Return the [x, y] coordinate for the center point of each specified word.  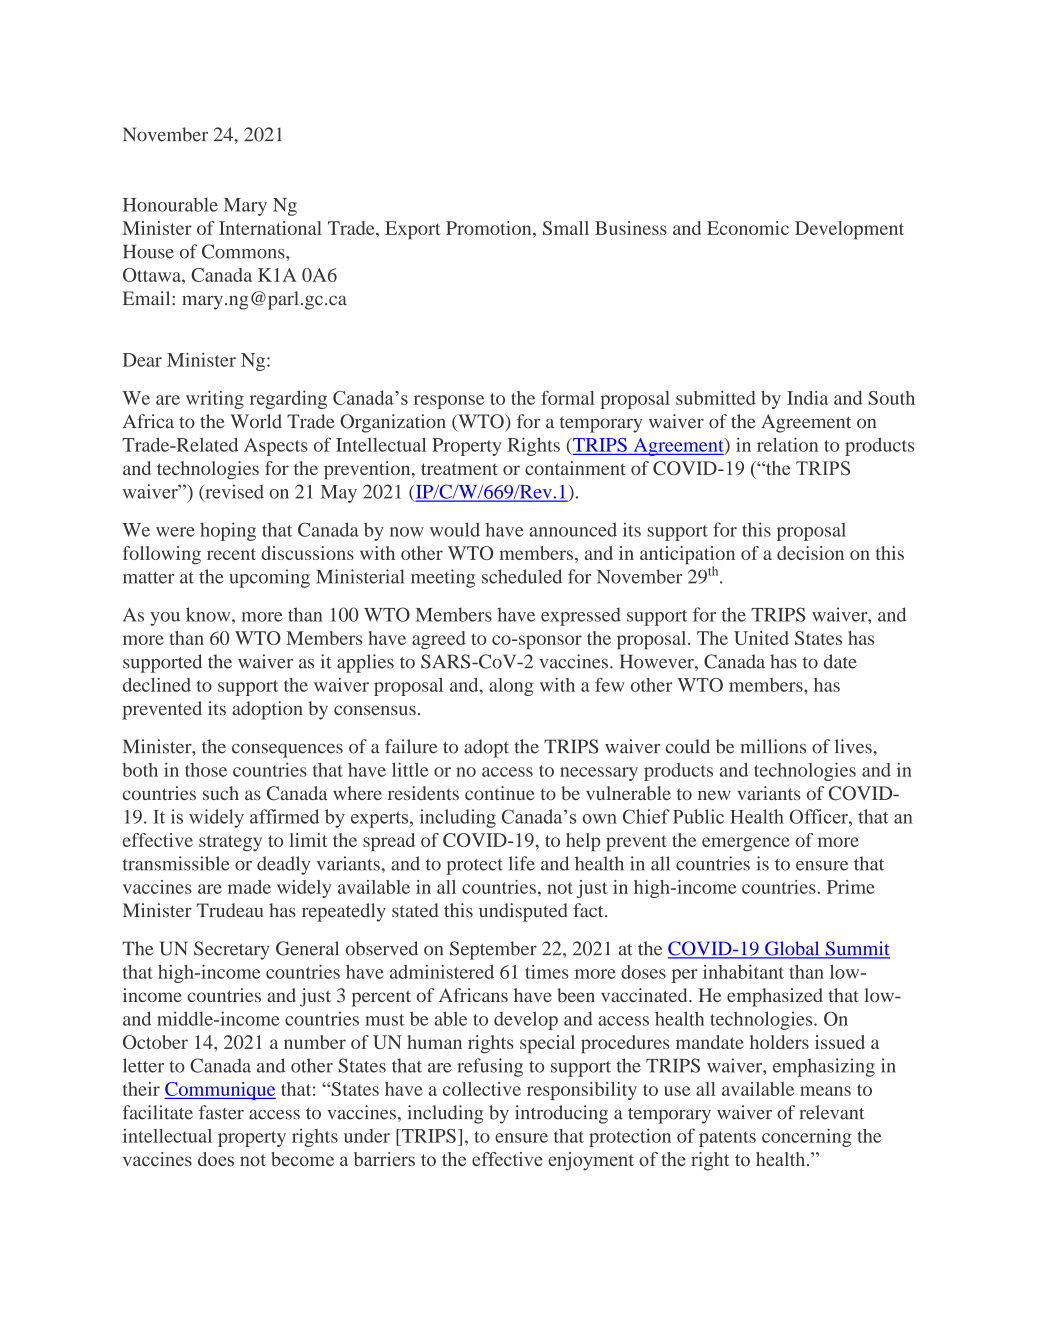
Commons [244, 251]
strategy [230, 843]
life [522, 863]
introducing [561, 1114]
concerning [807, 1137]
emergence [746, 844]
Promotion [490, 228]
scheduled [522, 576]
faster [221, 1112]
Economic [748, 228]
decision [810, 553]
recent [231, 554]
